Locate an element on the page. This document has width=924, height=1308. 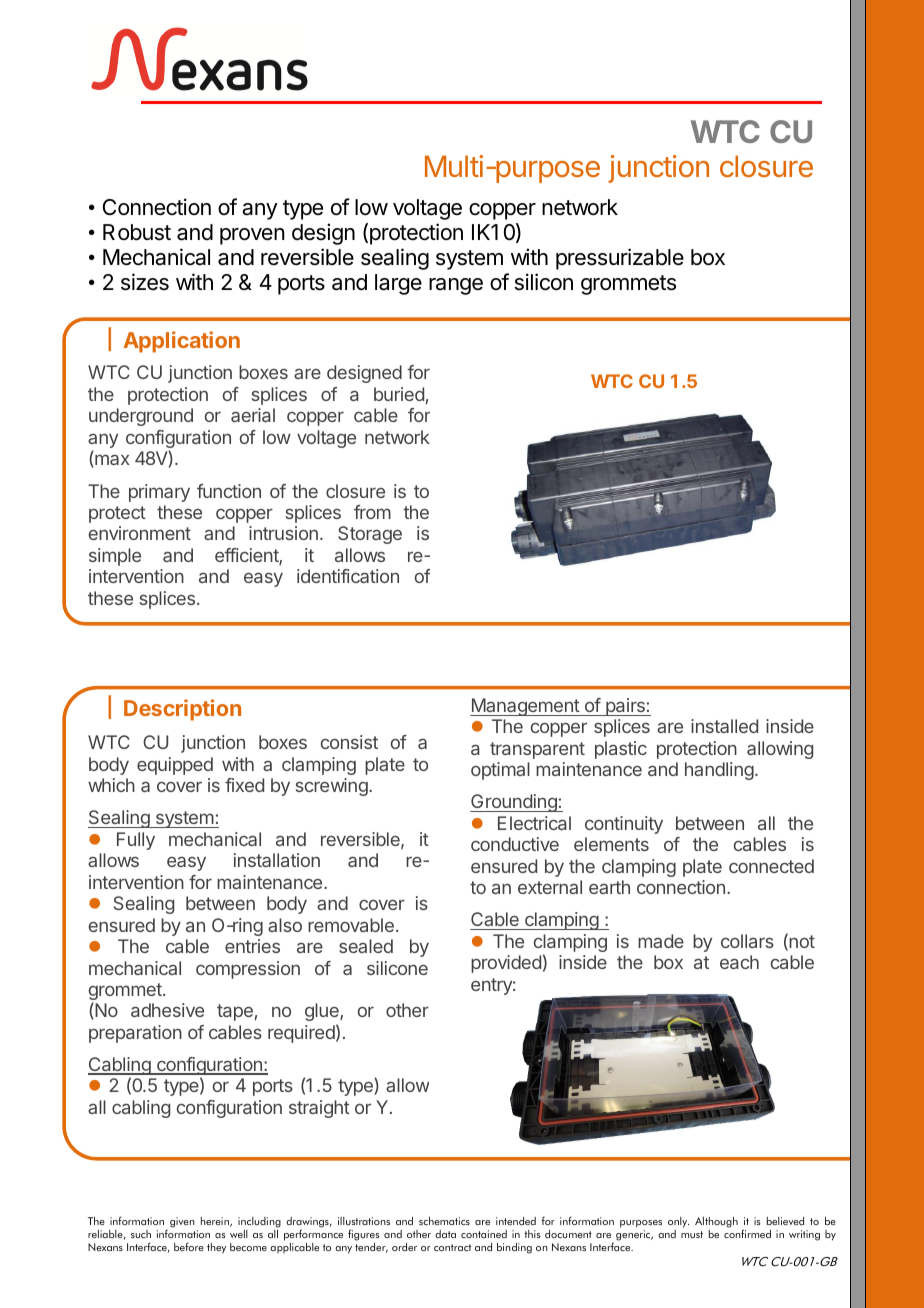
Although is located at coordinates (716, 1224).
